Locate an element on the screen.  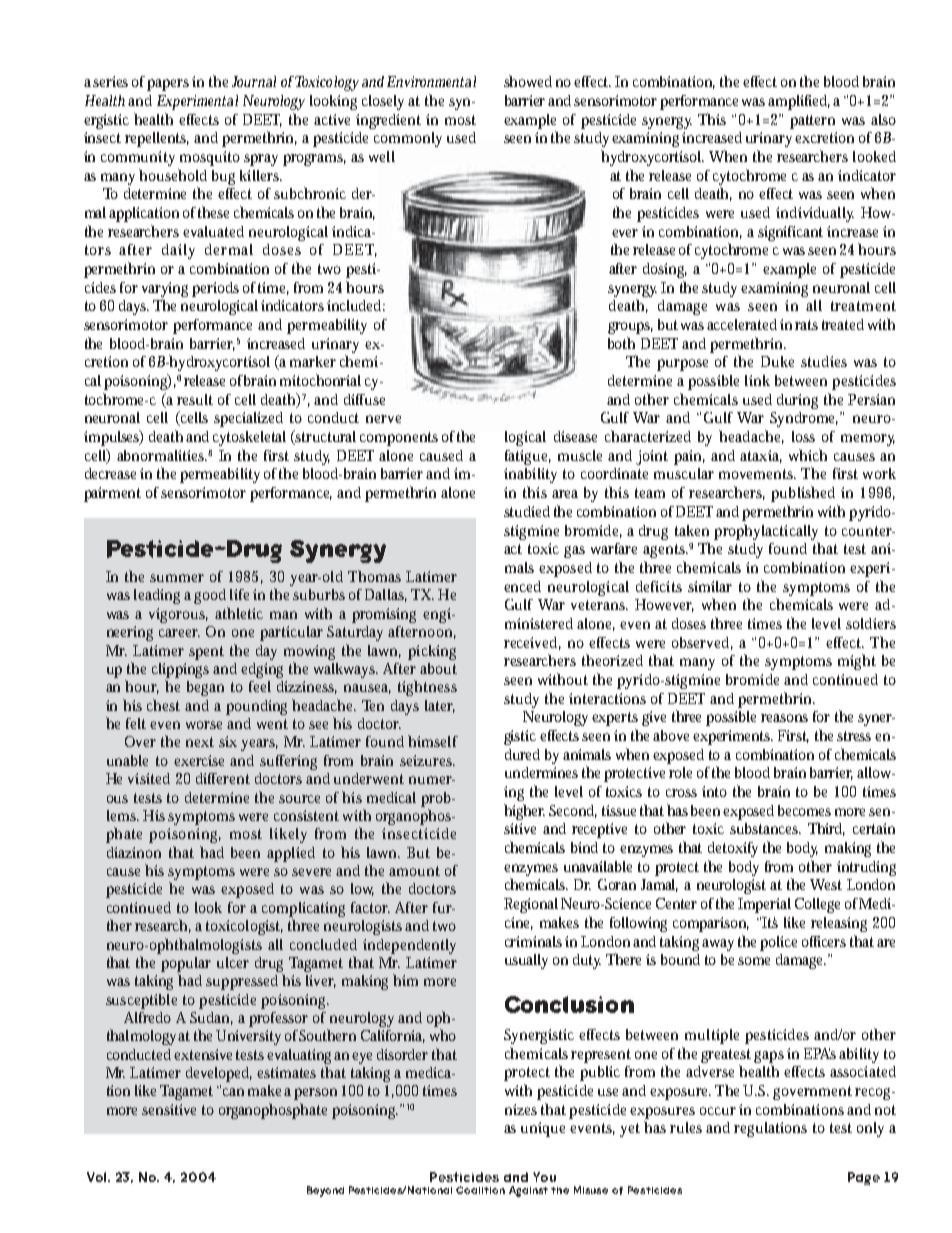
different is located at coordinates (223, 778).
